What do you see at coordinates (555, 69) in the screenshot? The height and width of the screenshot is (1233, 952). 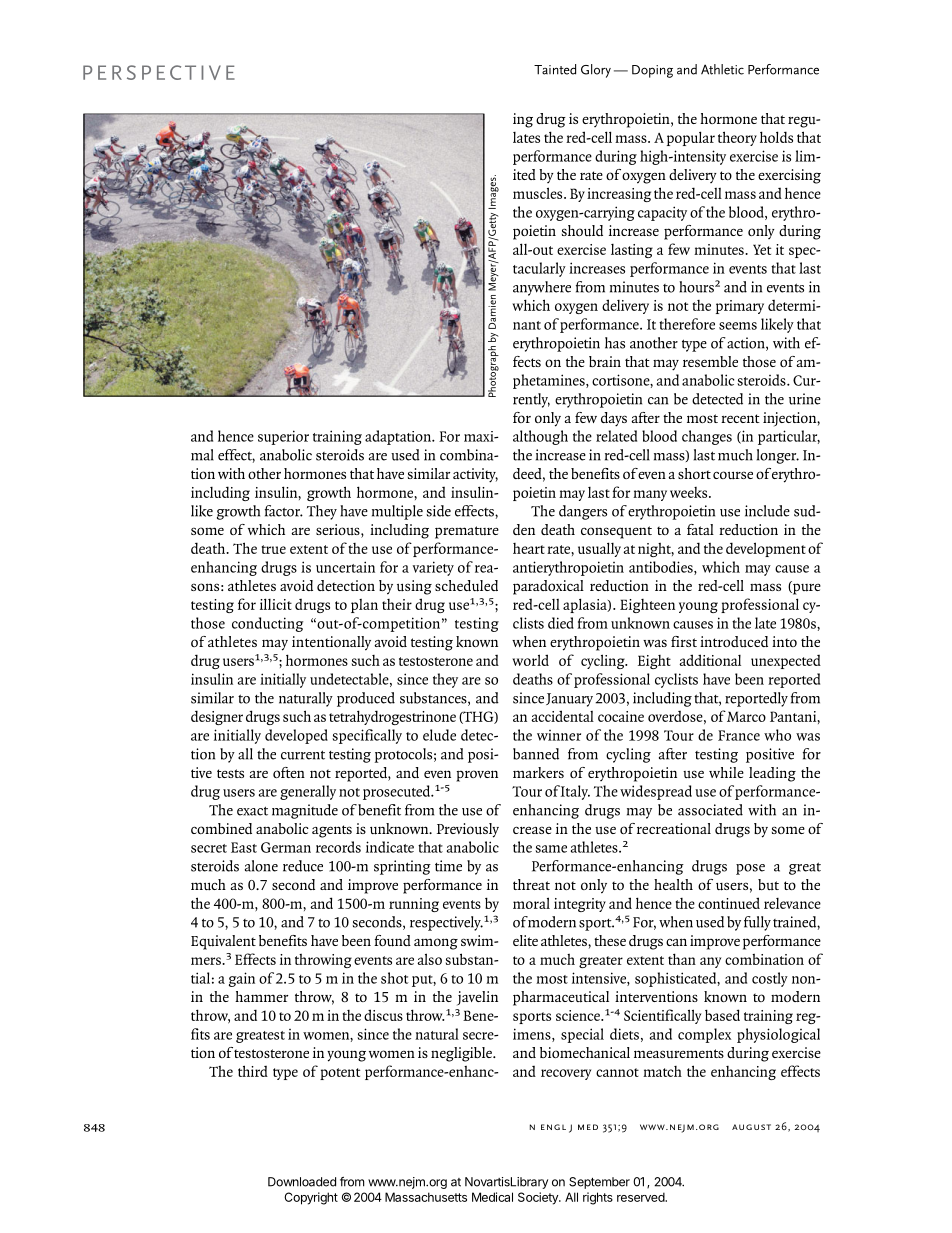 I see `Tainted` at bounding box center [555, 69].
